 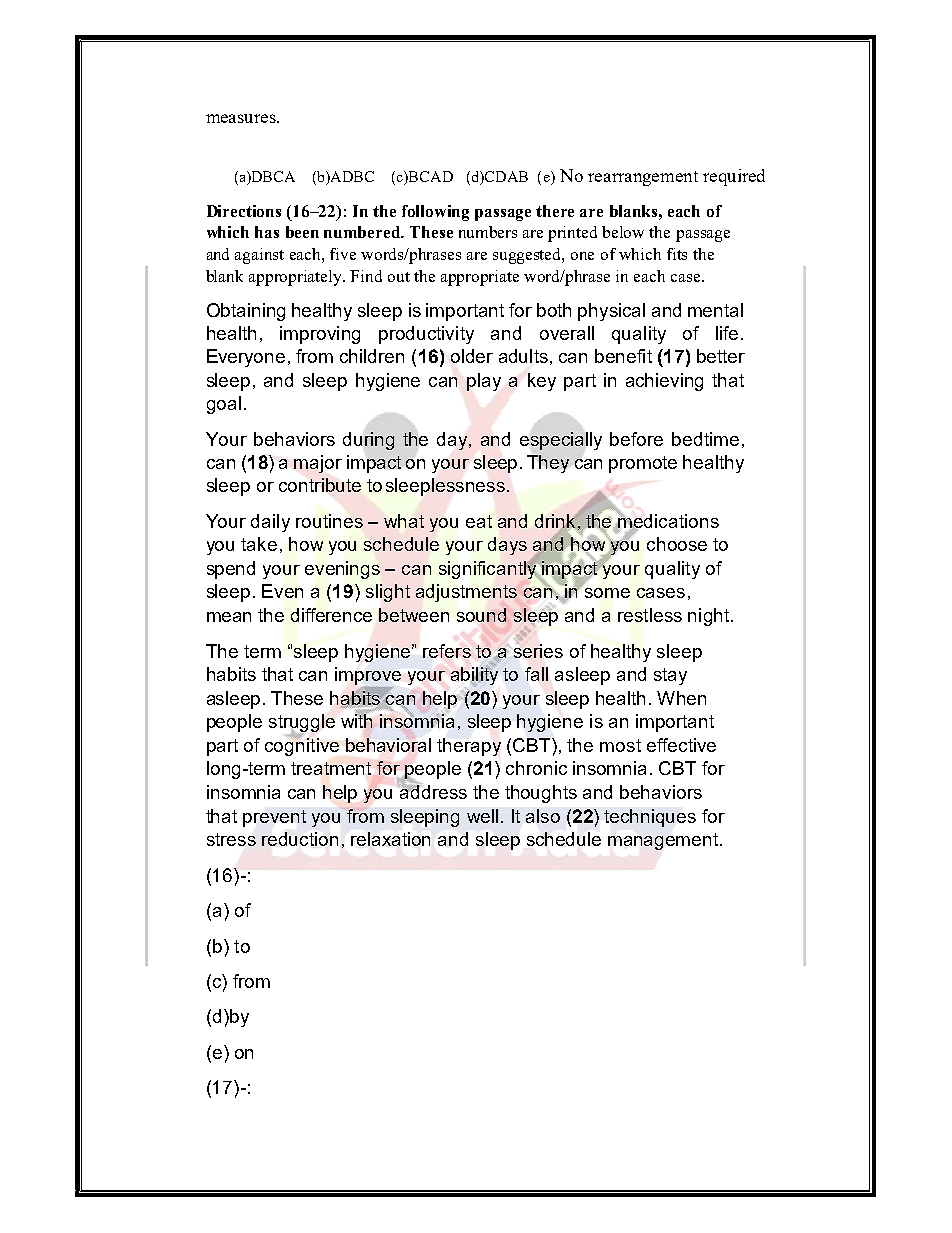 I want to click on restless, so click(x=650, y=615).
